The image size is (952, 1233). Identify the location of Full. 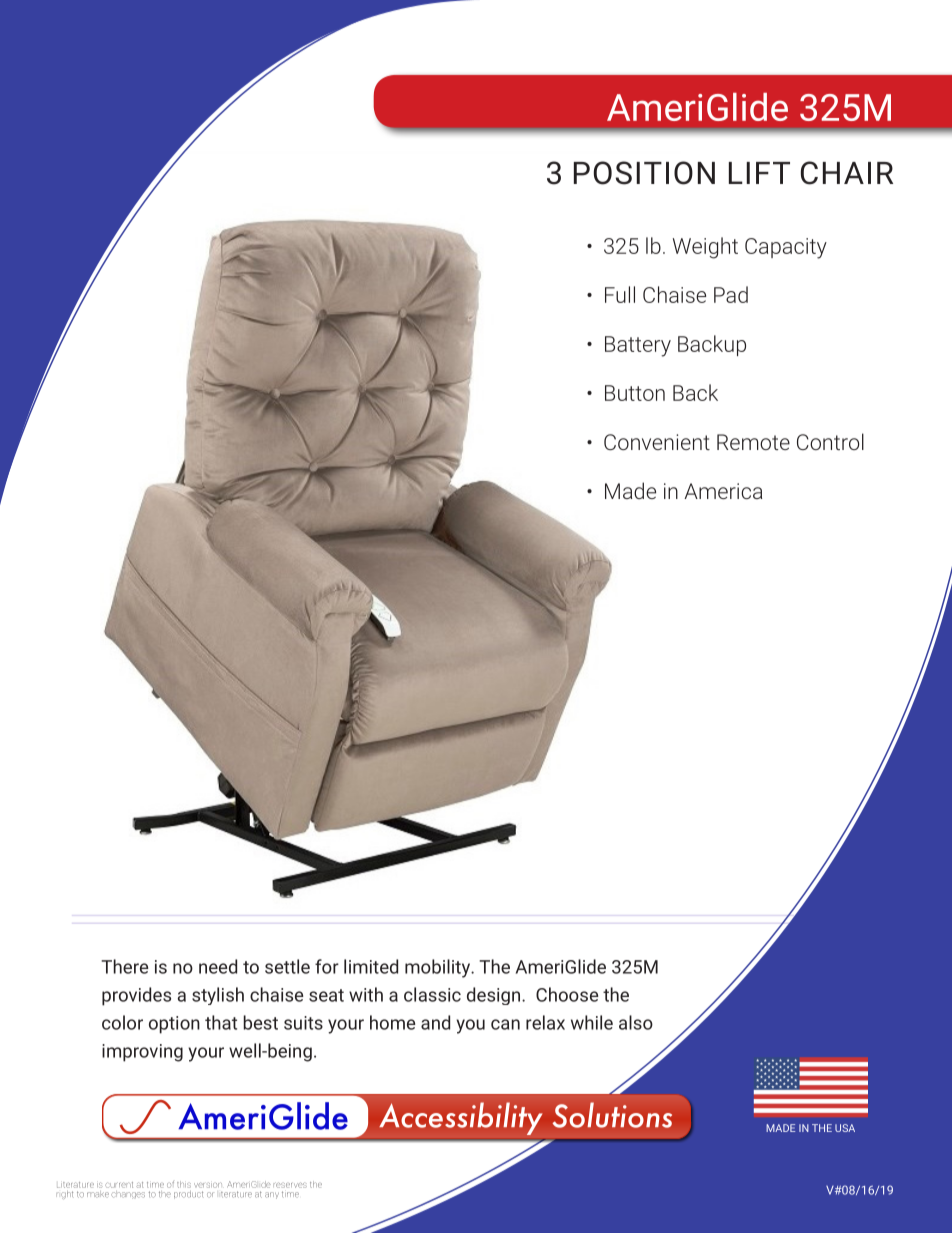
(620, 294).
